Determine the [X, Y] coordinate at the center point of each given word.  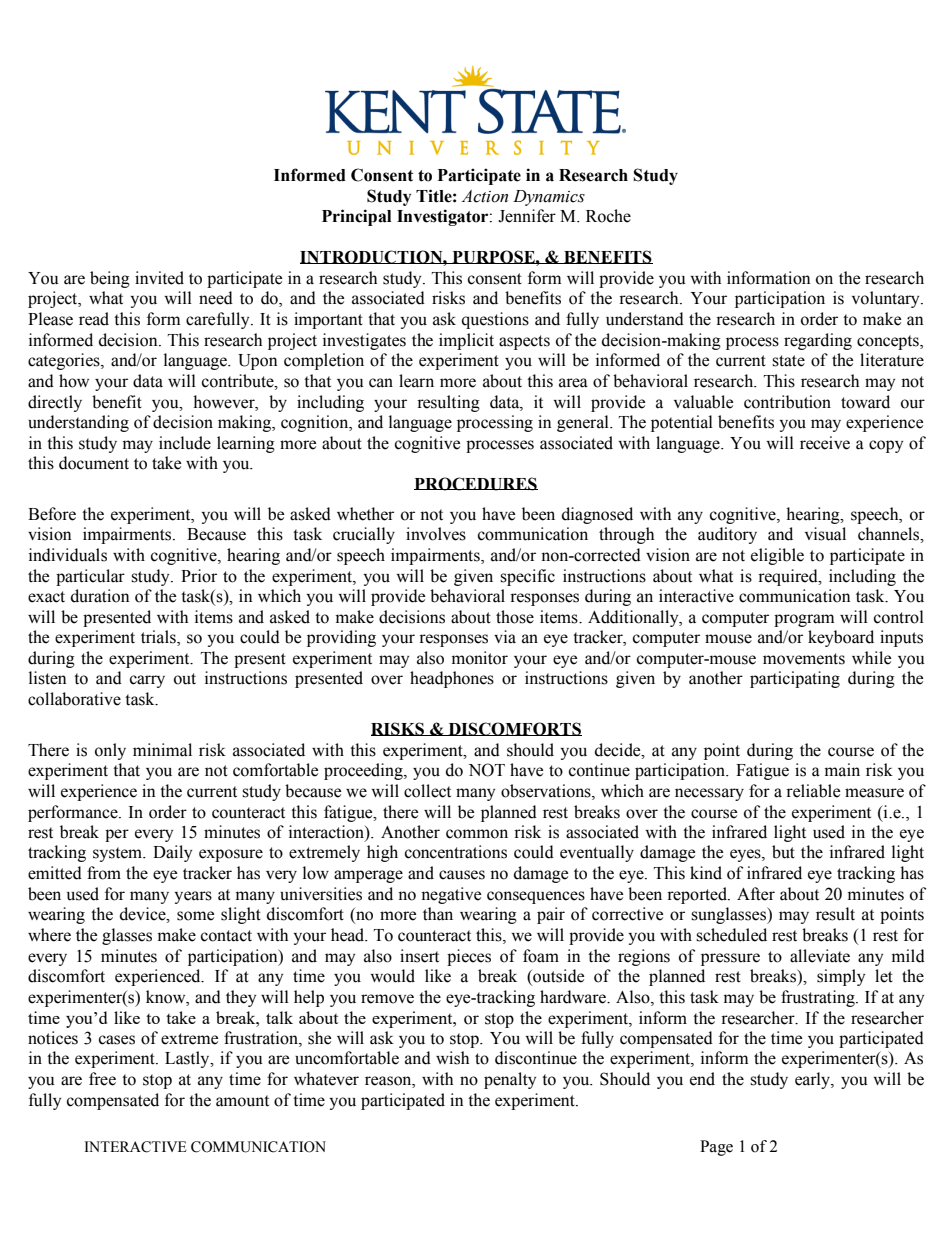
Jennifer [527, 216]
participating [795, 679]
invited [159, 278]
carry [147, 681]
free [102, 1079]
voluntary [887, 299]
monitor [480, 658]
